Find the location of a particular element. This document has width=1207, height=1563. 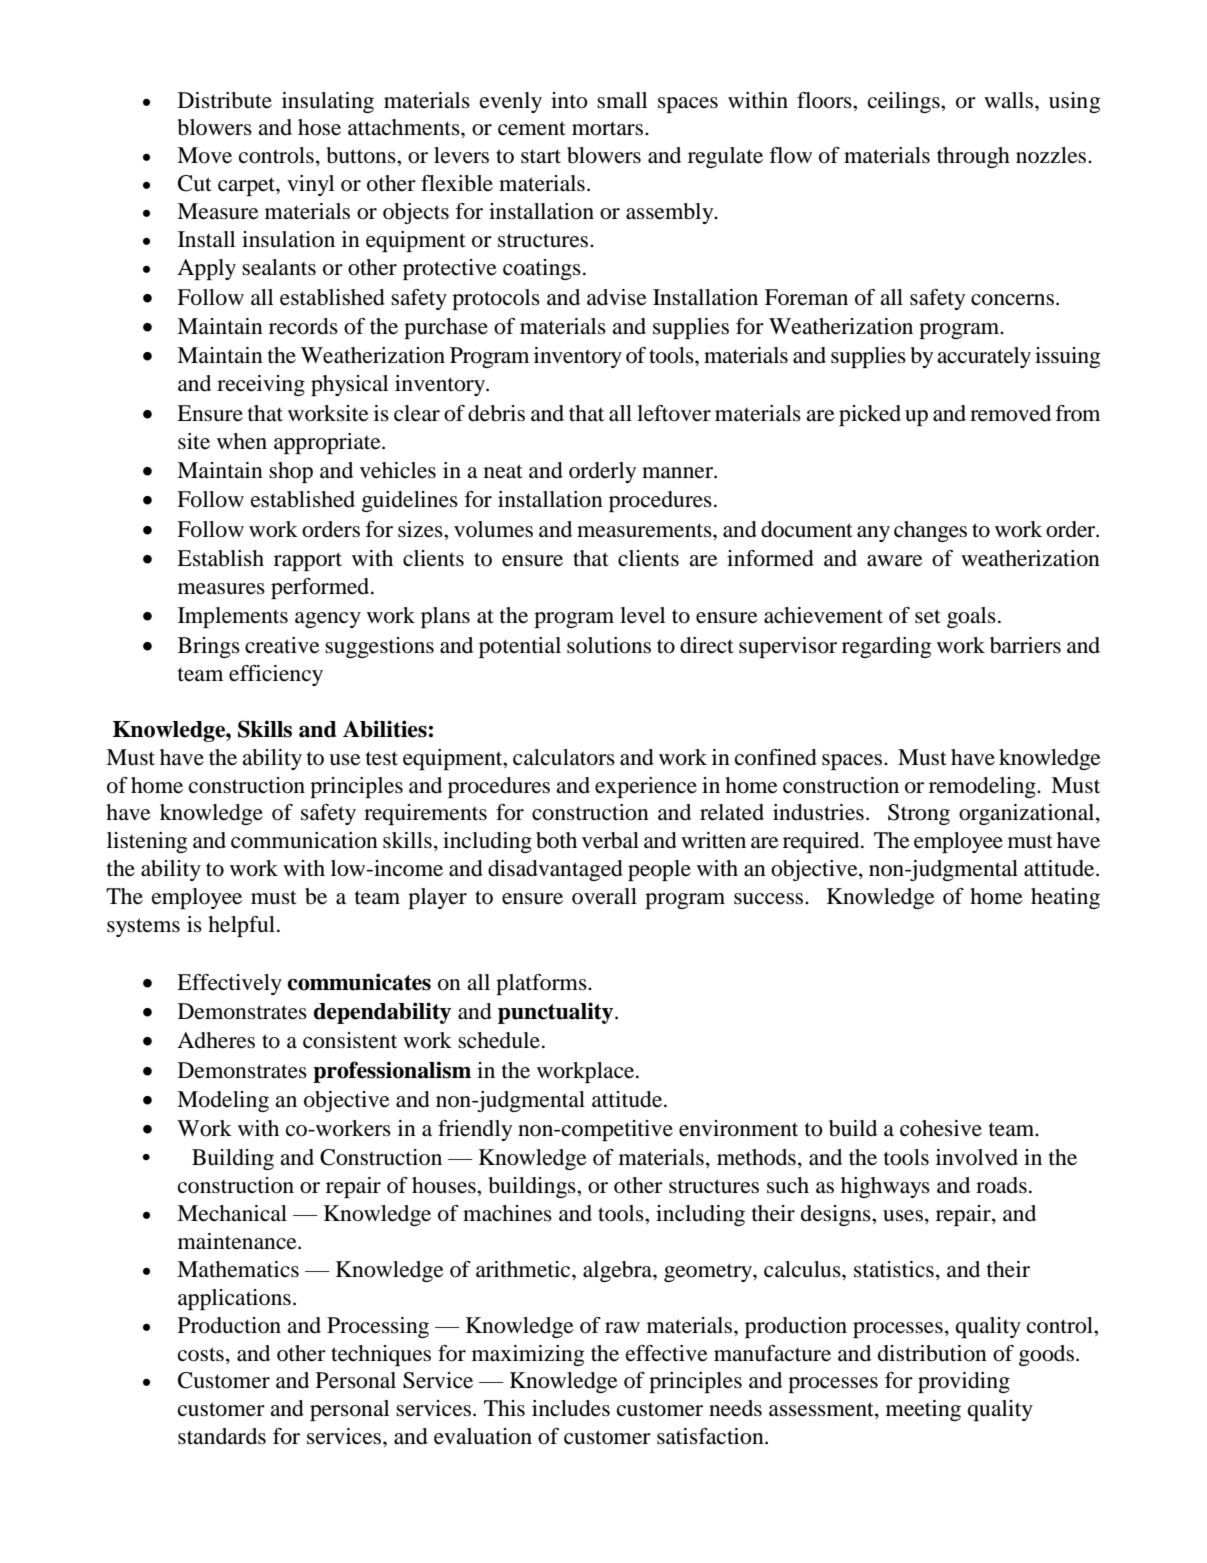

standards is located at coordinates (222, 1436).
